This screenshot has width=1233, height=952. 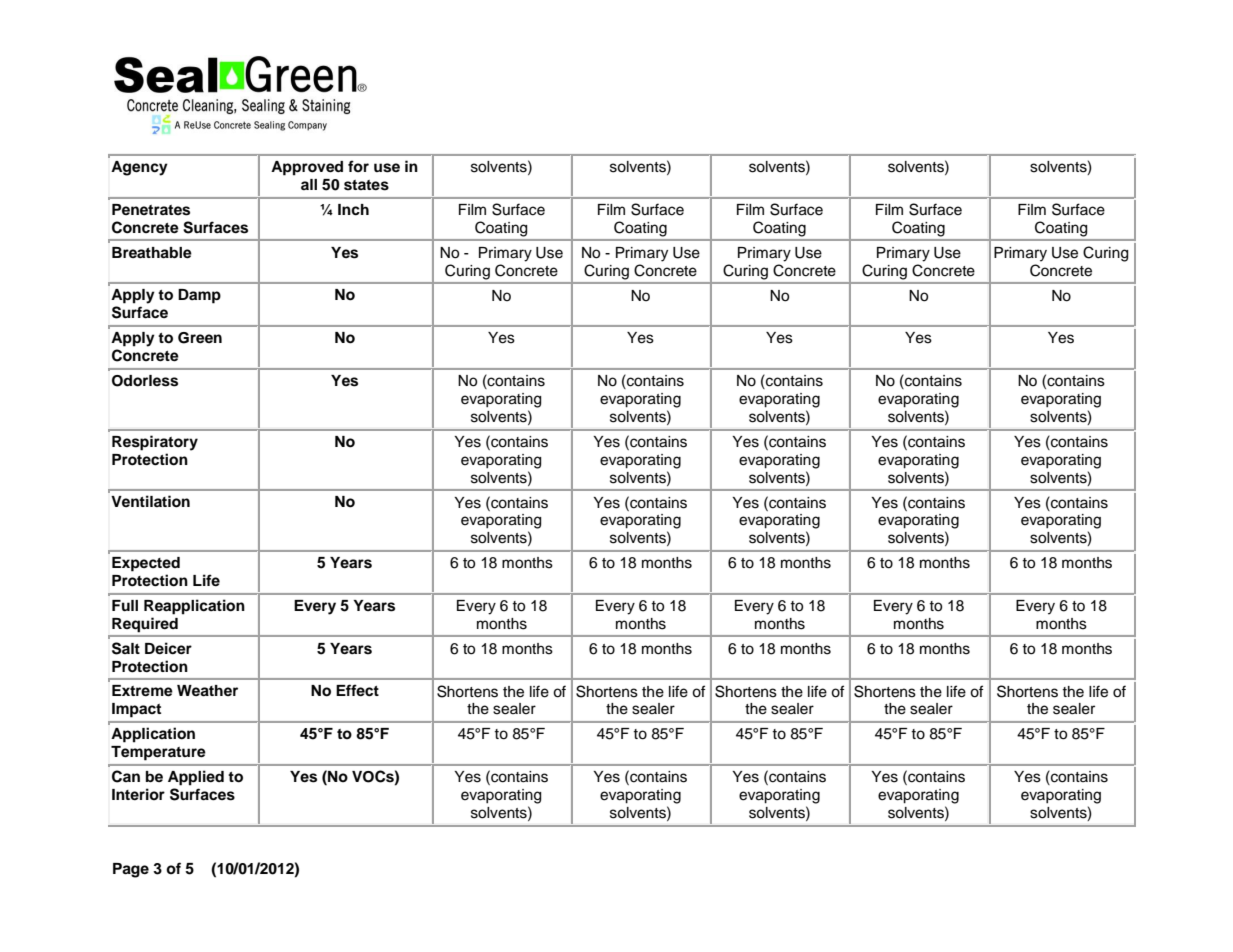 What do you see at coordinates (155, 443) in the screenshot?
I see `Respiratory` at bounding box center [155, 443].
